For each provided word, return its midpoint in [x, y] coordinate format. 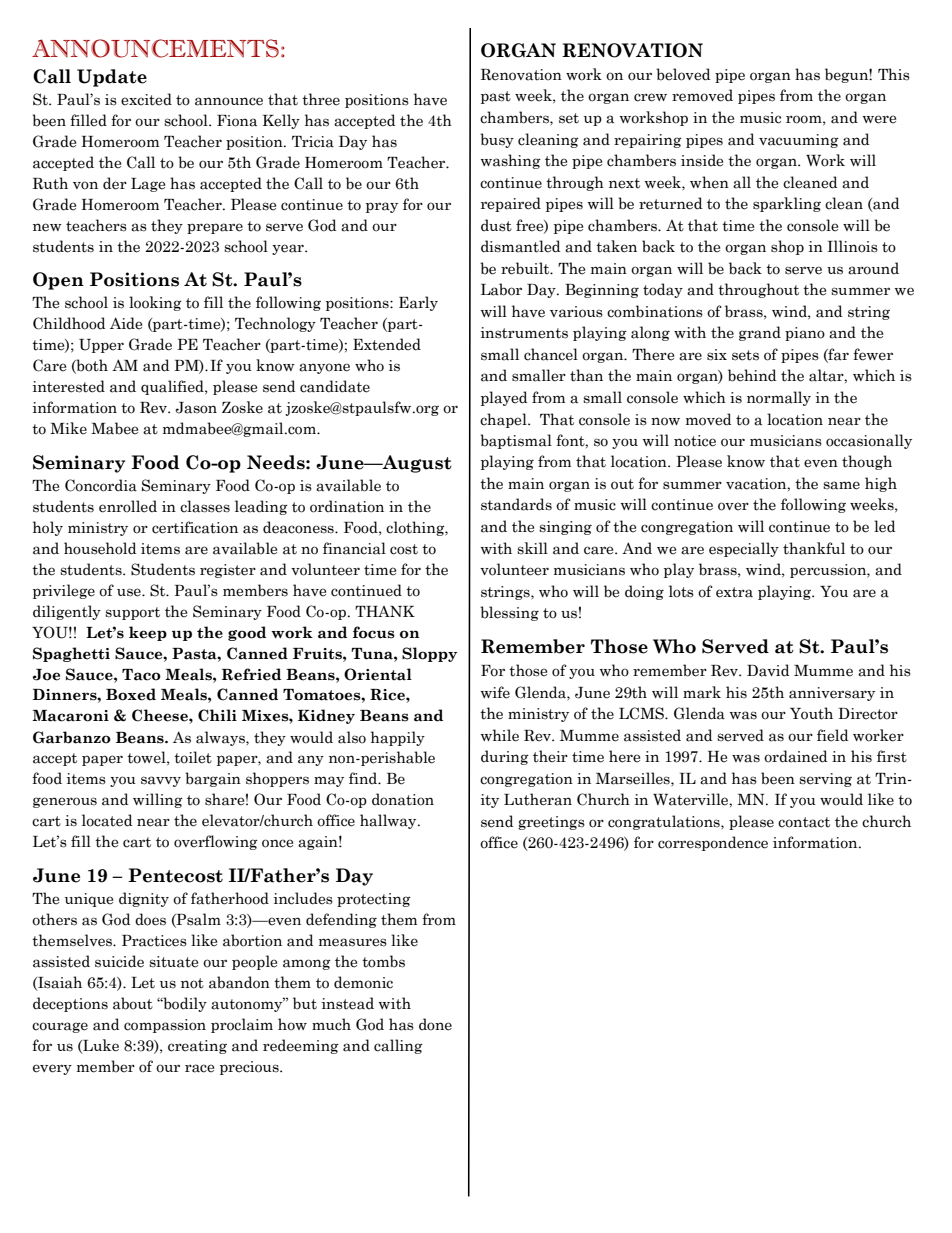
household [100, 548]
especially [744, 549]
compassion [165, 1026]
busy [497, 140]
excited [146, 99]
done [435, 1024]
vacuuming [799, 141]
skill [532, 548]
